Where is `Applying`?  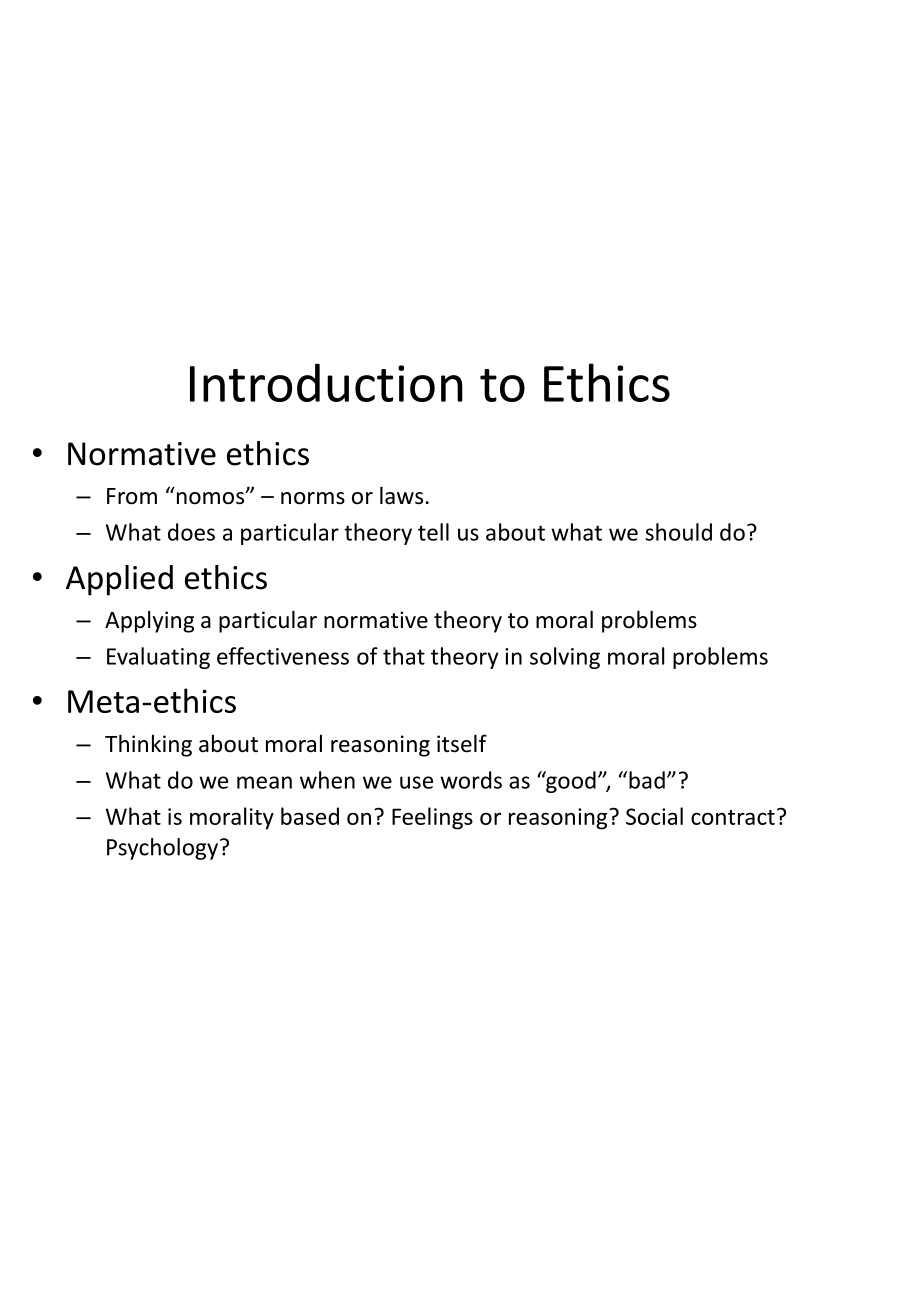 Applying is located at coordinates (149, 622).
